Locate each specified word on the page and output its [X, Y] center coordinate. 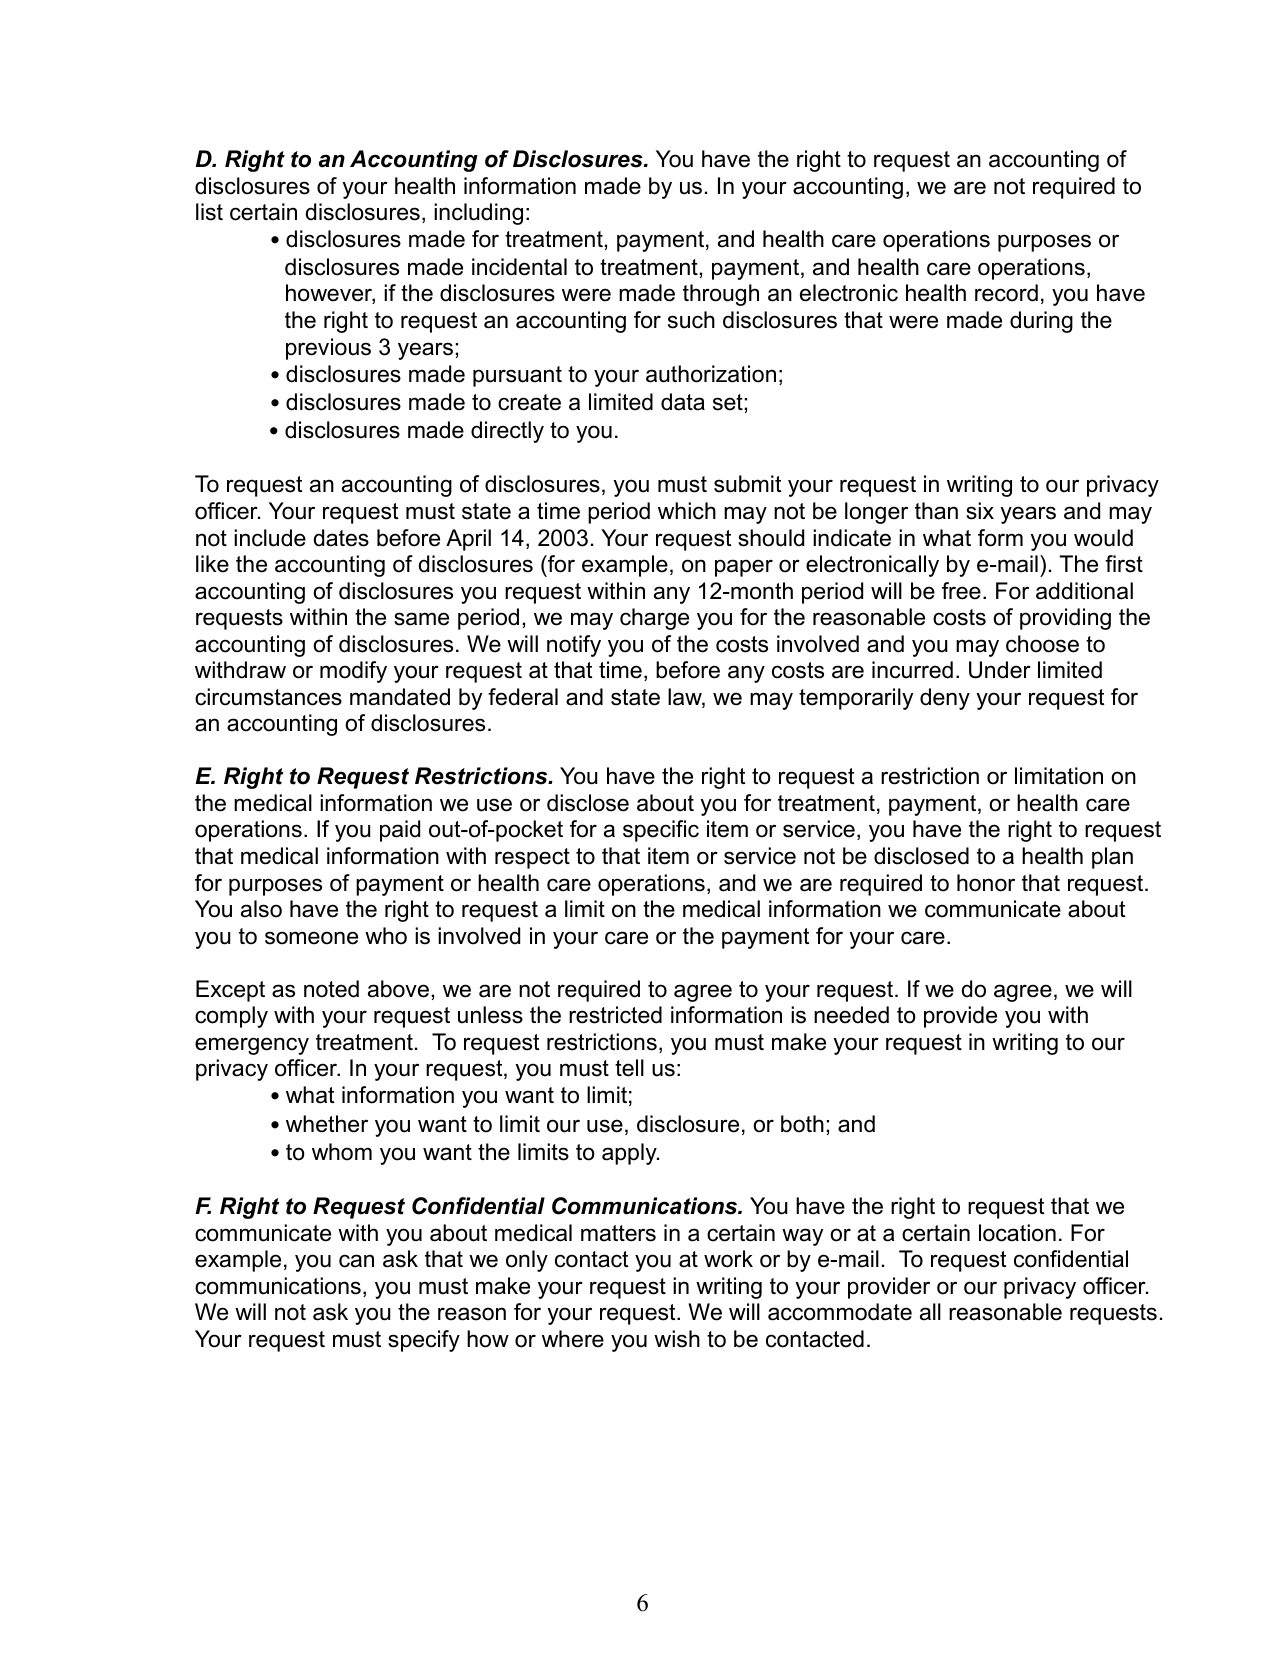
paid [400, 831]
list [209, 212]
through [721, 295]
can [356, 1261]
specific [661, 831]
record [1006, 293]
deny [945, 699]
